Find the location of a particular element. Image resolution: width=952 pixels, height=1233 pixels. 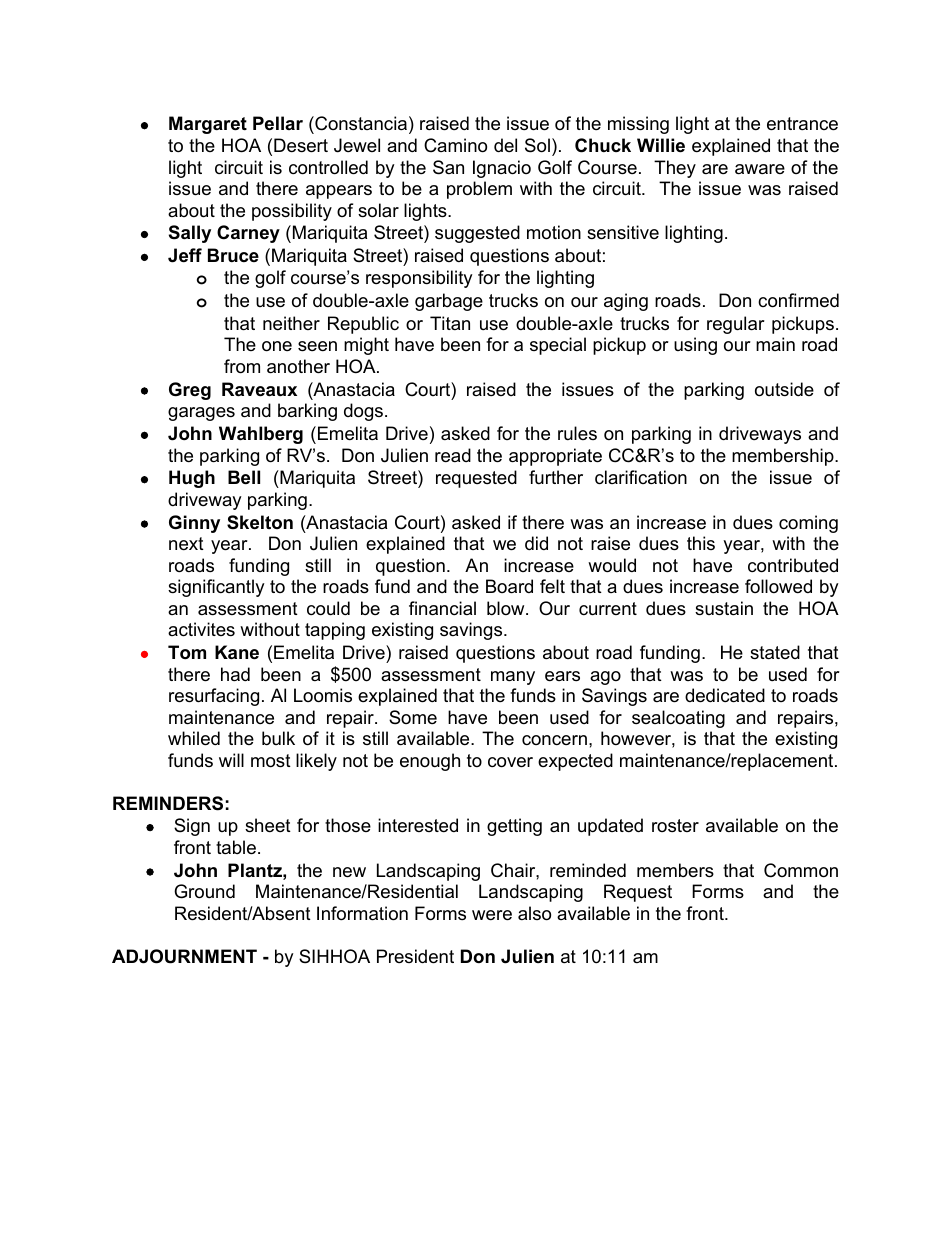

aware is located at coordinates (760, 169).
